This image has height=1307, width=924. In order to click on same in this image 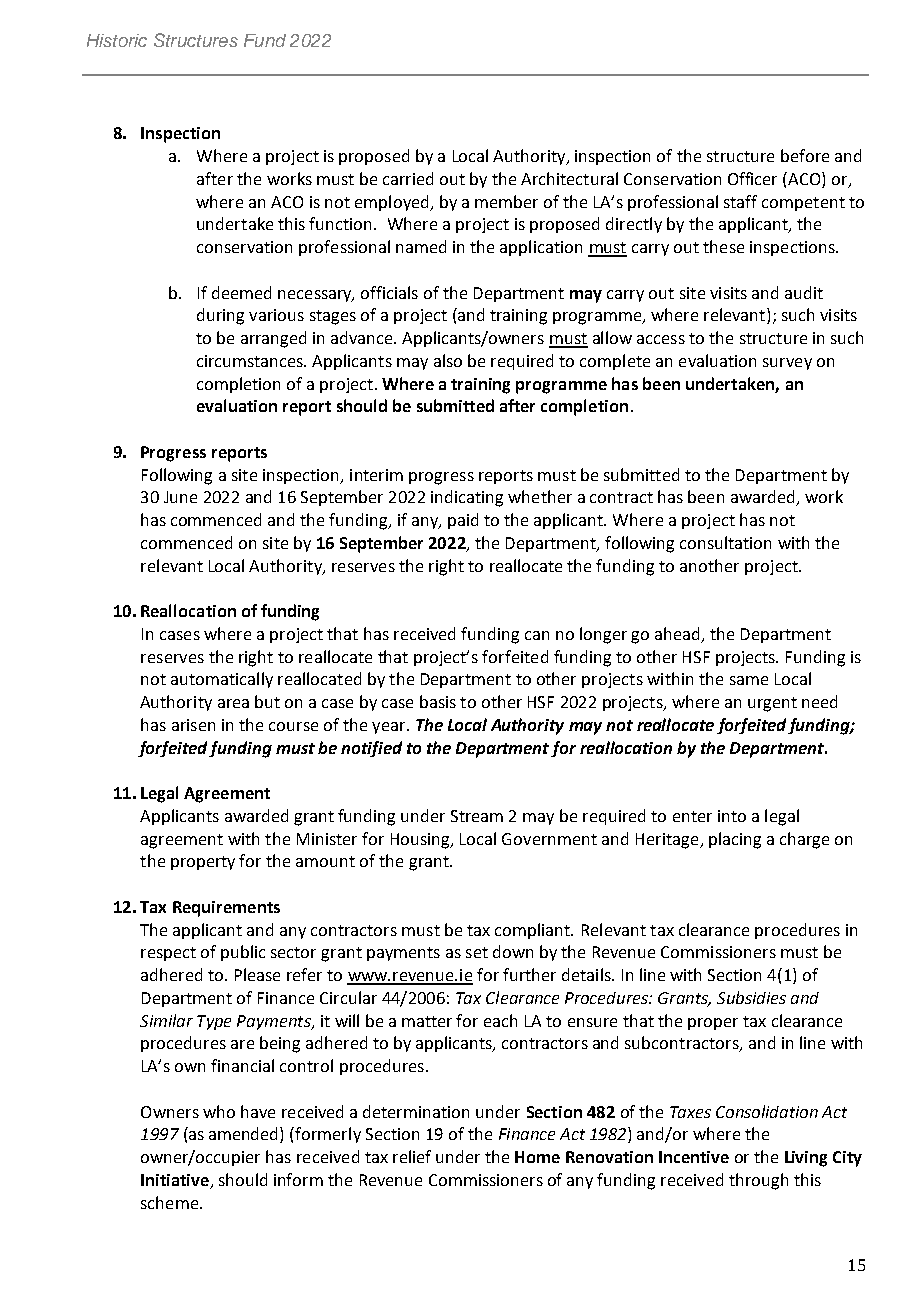, I will do `click(749, 680)`.
